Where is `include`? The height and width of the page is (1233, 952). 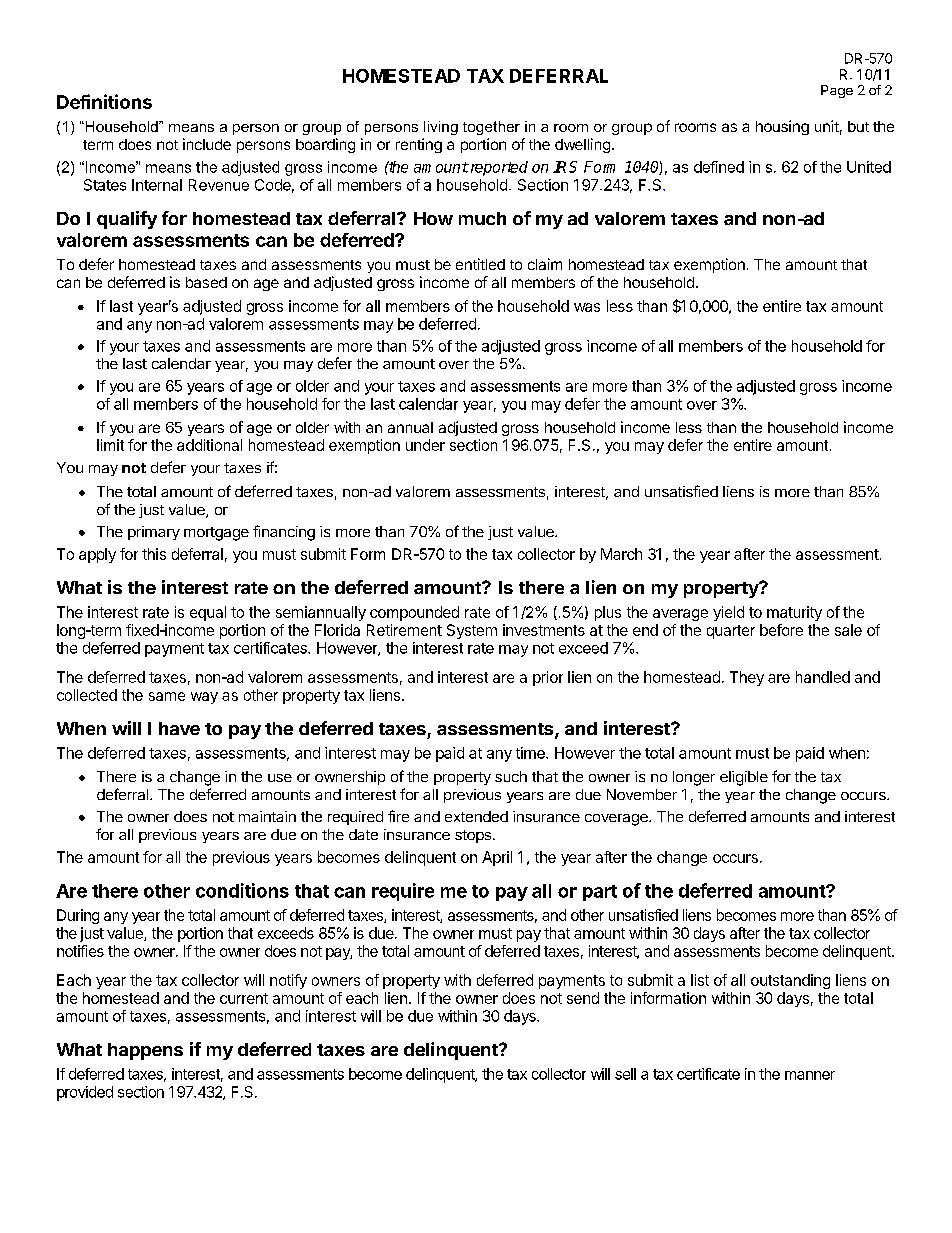 include is located at coordinates (207, 144).
